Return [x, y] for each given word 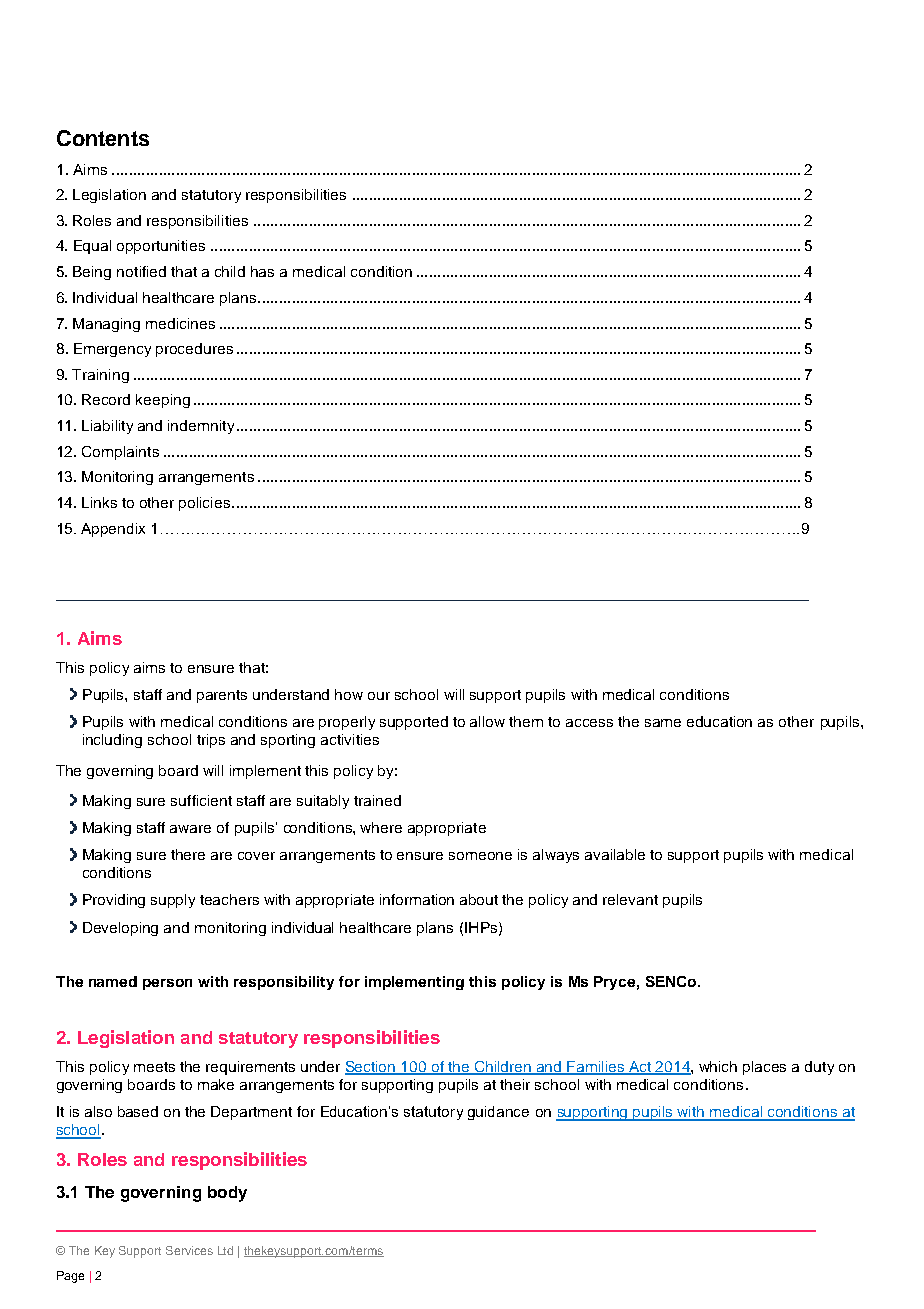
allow [487, 721]
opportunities [161, 247]
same [663, 723]
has [262, 271]
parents [222, 696]
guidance [498, 1113]
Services [189, 1250]
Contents [103, 138]
